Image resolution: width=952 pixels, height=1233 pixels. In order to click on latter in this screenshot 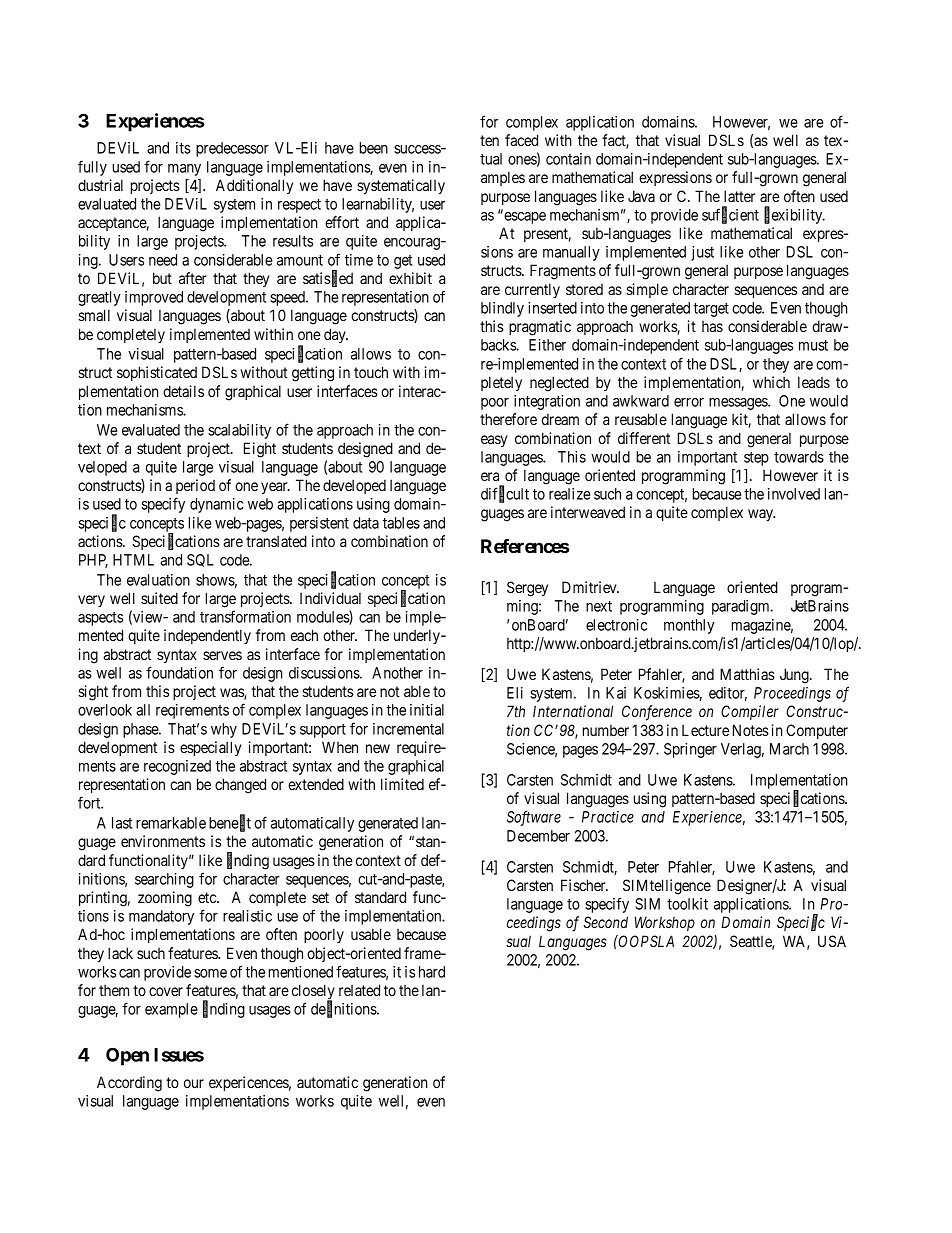, I will do `click(739, 196)`.
